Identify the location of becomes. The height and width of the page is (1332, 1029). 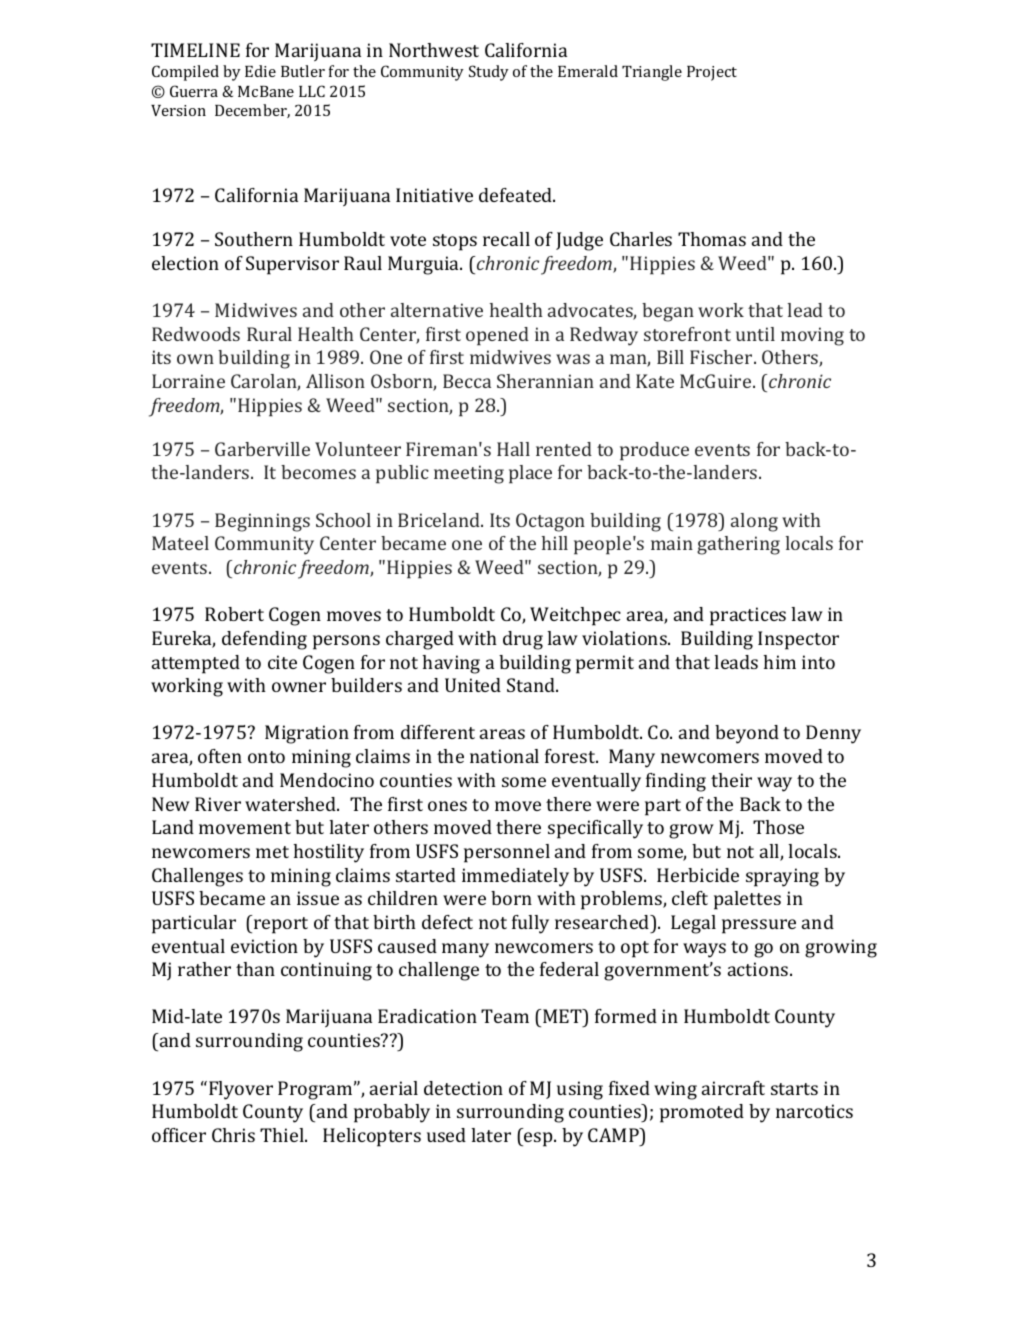
(318, 472).
